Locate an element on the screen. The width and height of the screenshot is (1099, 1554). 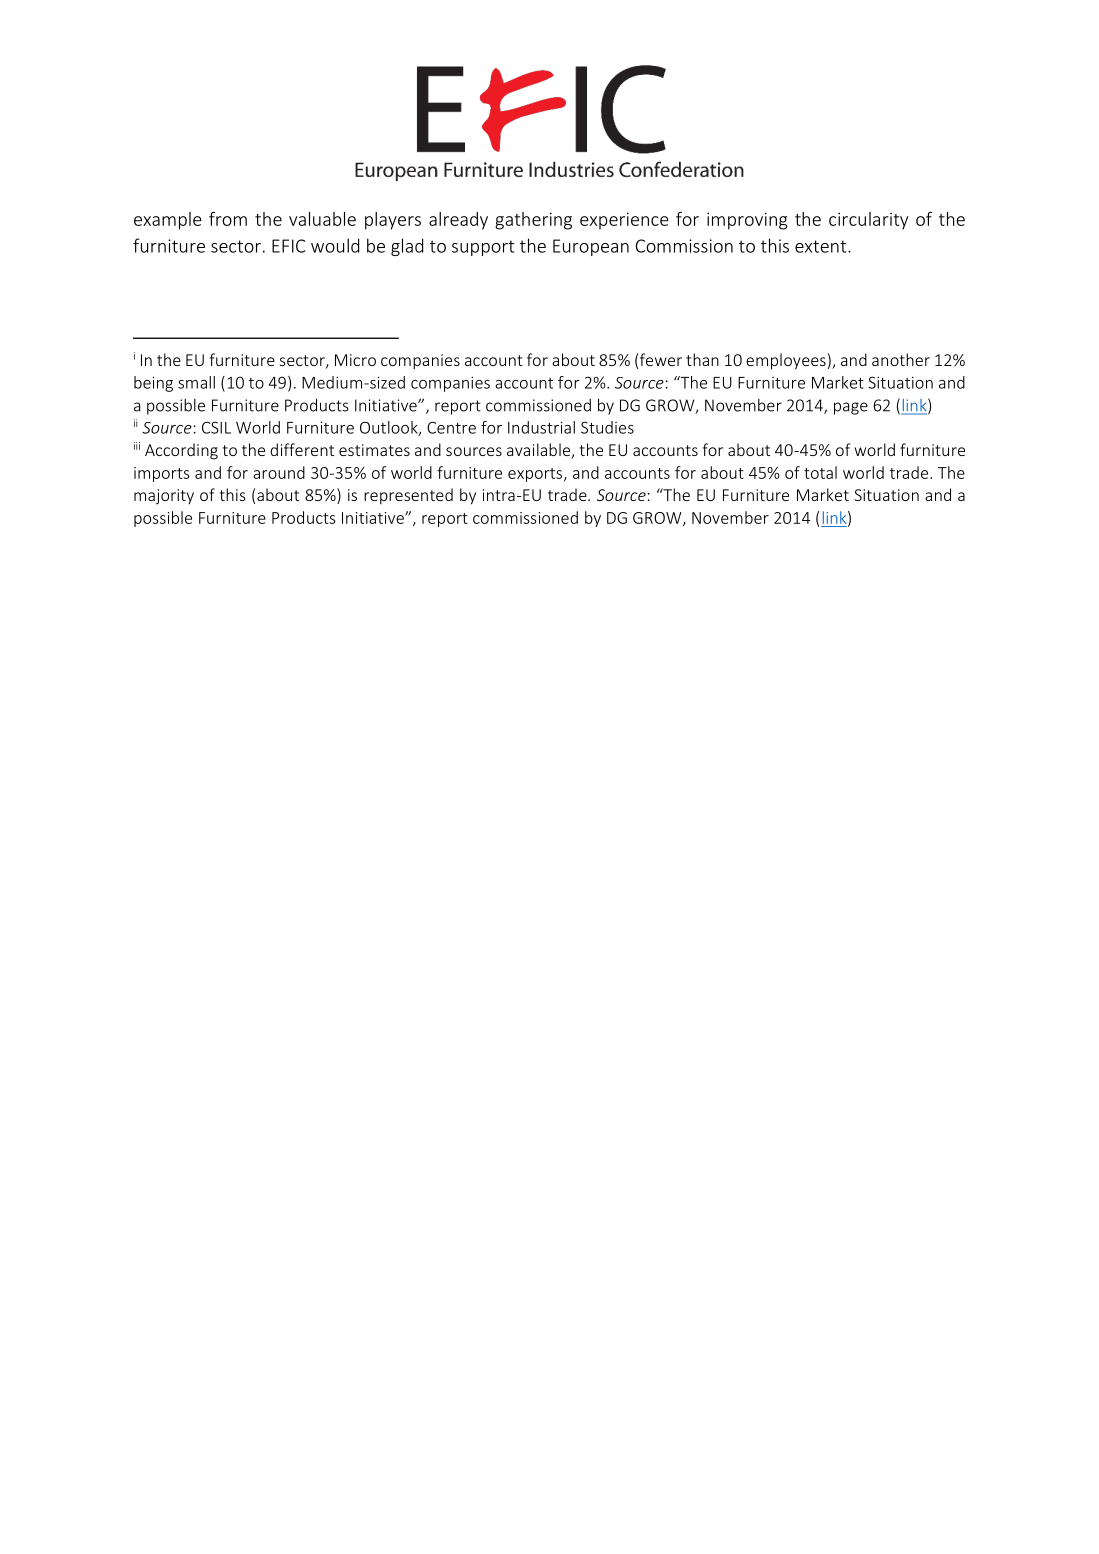
from is located at coordinates (228, 219).
